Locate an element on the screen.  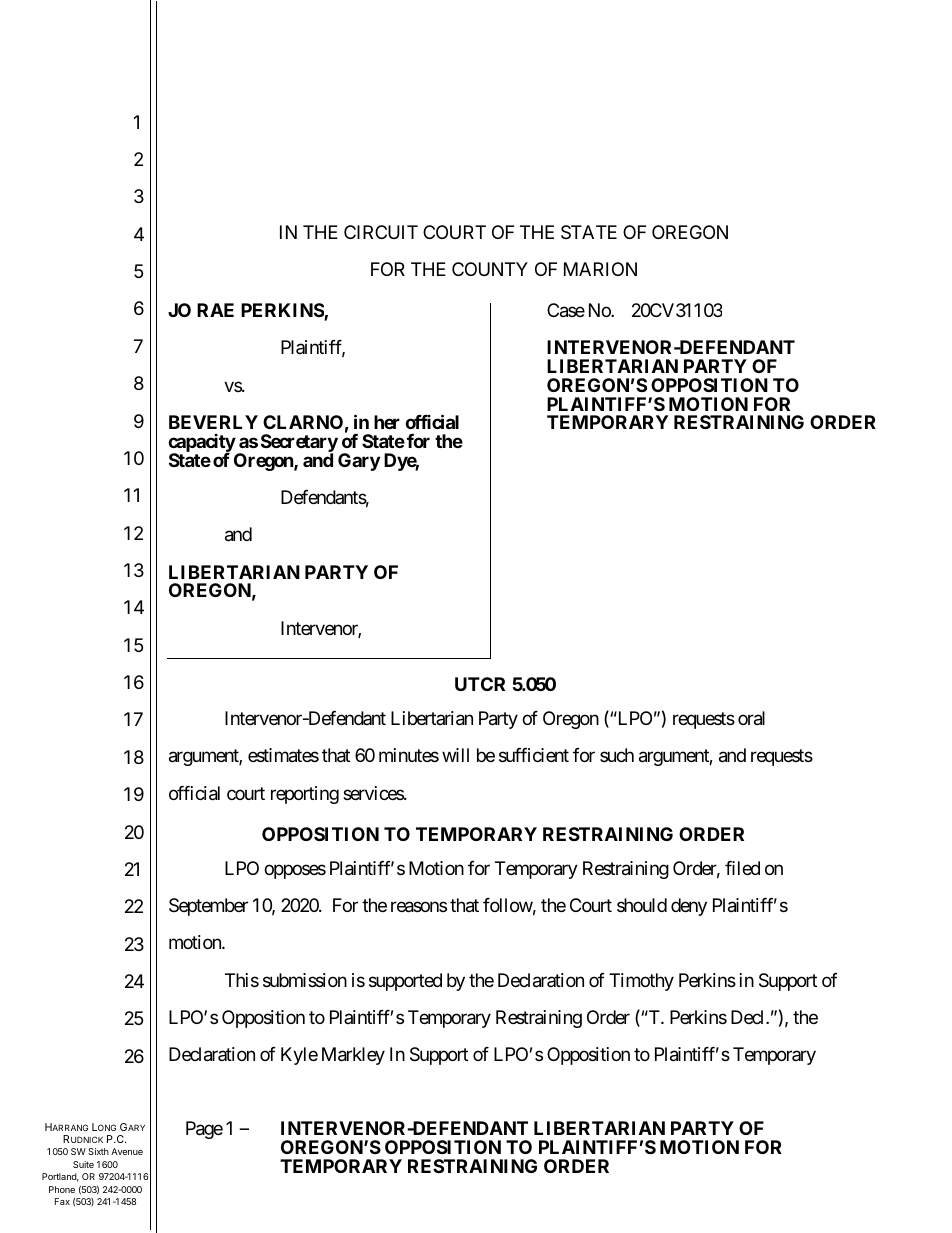
MARION is located at coordinates (600, 269).
